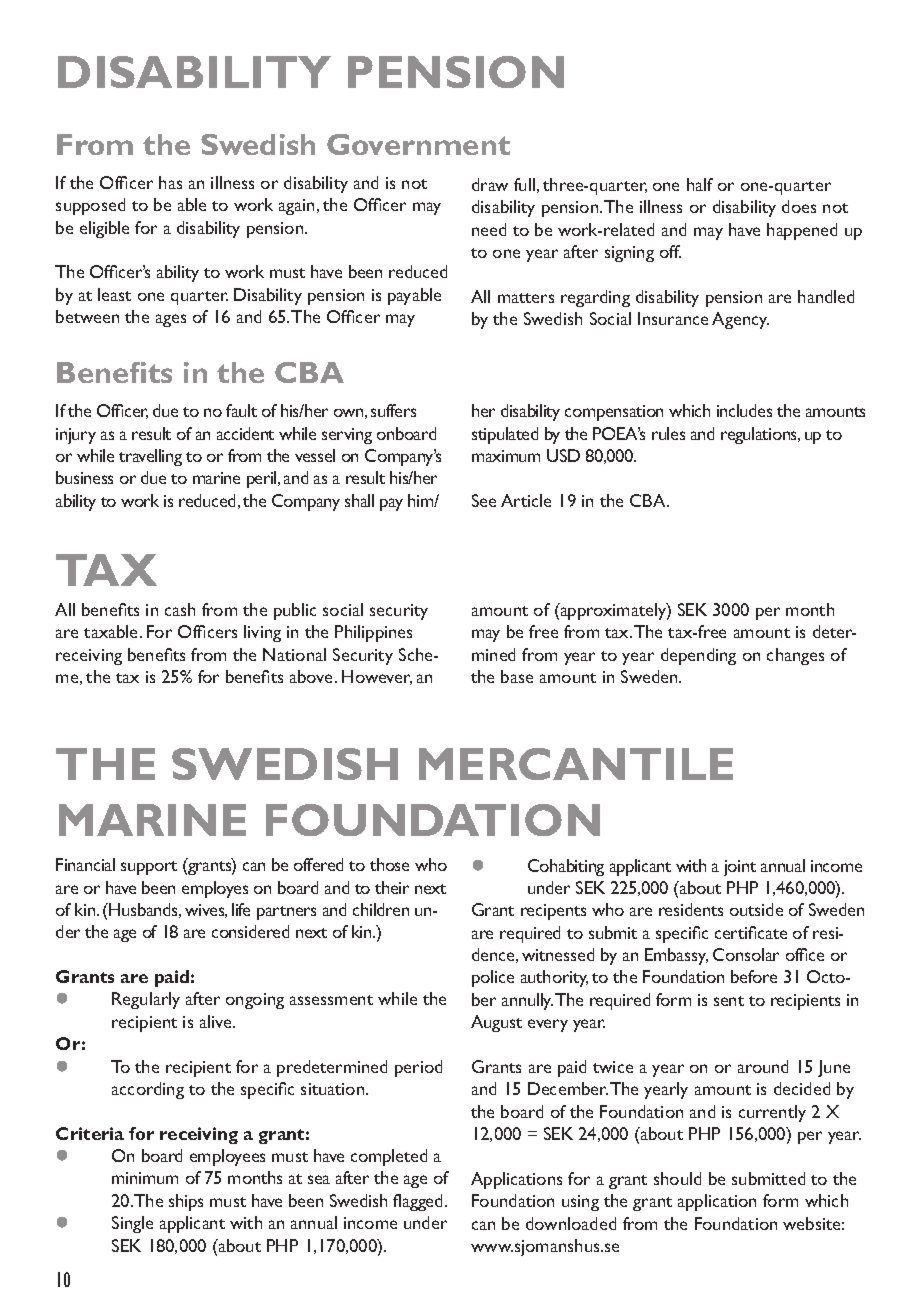 The width and height of the page is (924, 1308). Describe the element at coordinates (490, 184) in the page. I see `draw` at that location.
